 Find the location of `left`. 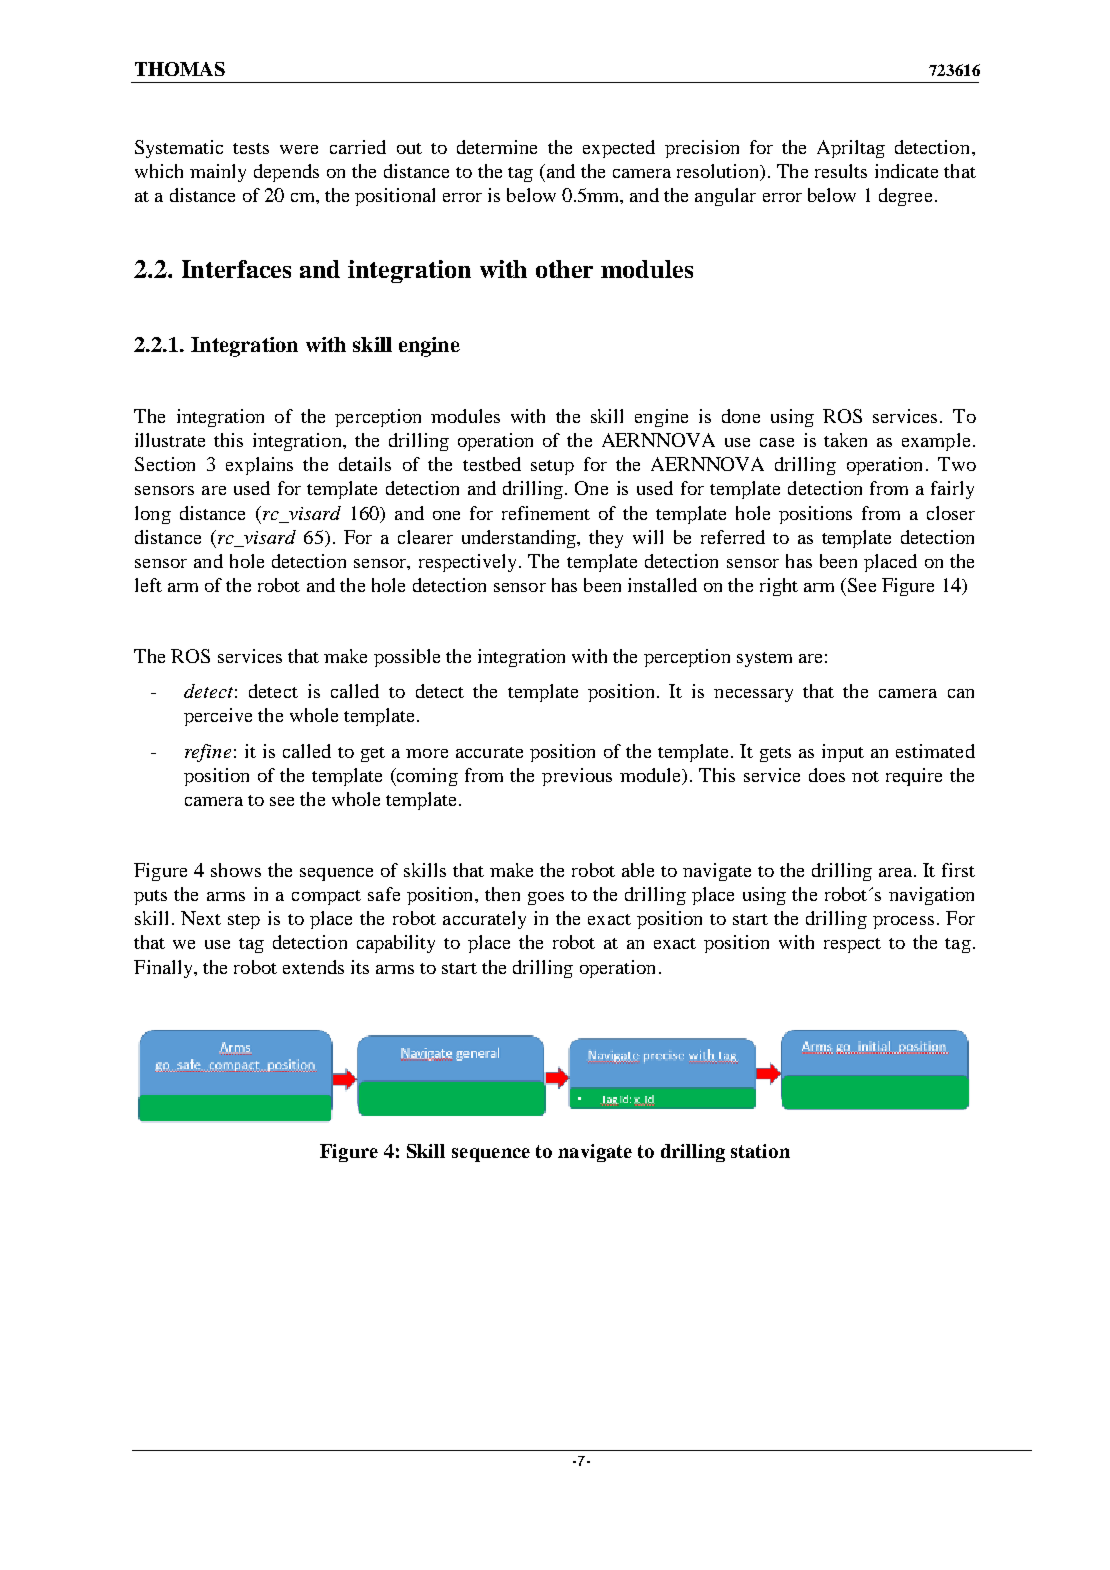

left is located at coordinates (148, 585).
